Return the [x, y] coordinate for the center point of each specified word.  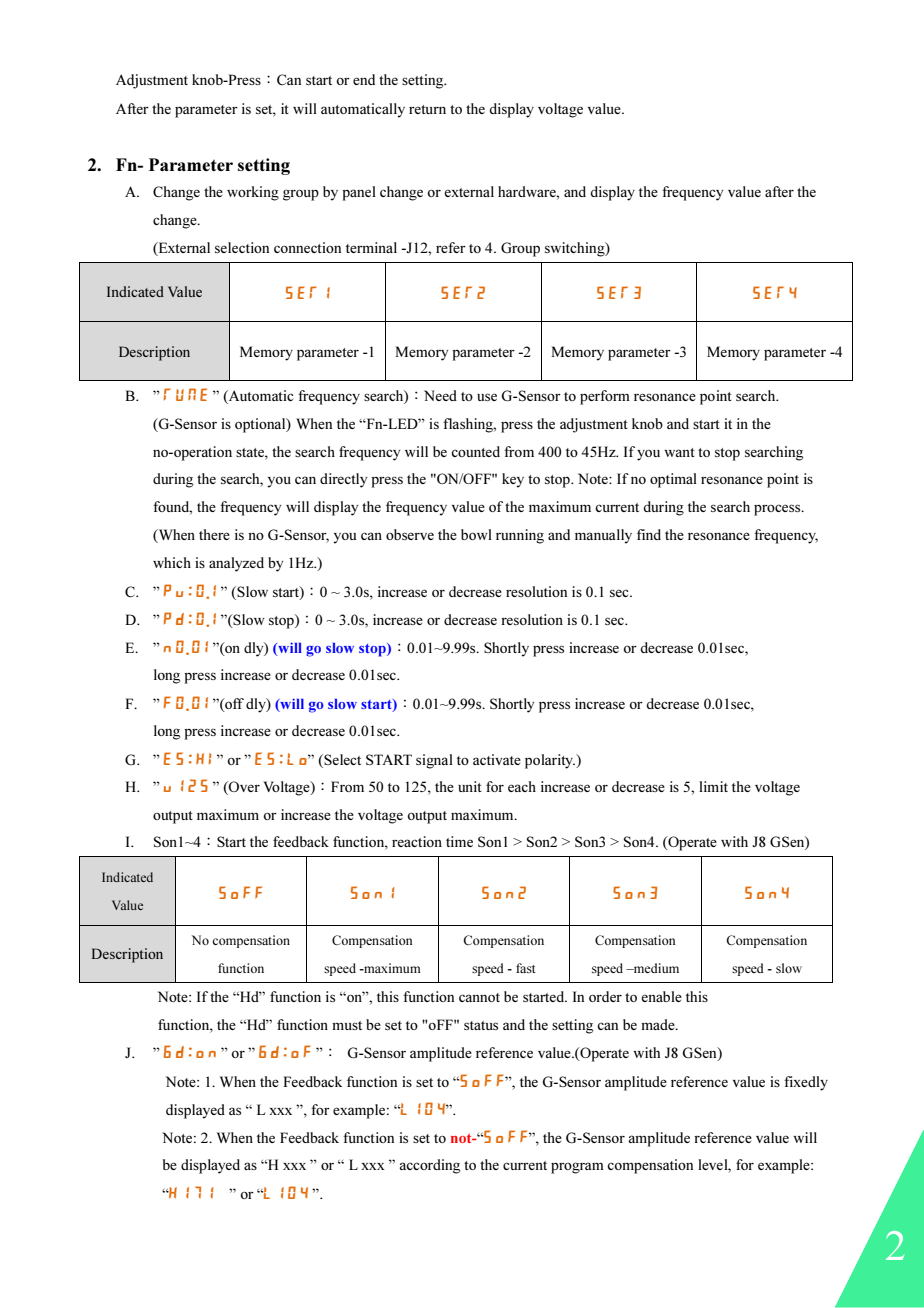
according [430, 1166]
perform [605, 397]
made [659, 1024]
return [427, 109]
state [251, 452]
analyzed [236, 564]
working [253, 193]
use [487, 397]
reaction [417, 841]
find [649, 534]
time [459, 841]
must [347, 1025]
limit [713, 786]
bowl [476, 534]
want [679, 452]
